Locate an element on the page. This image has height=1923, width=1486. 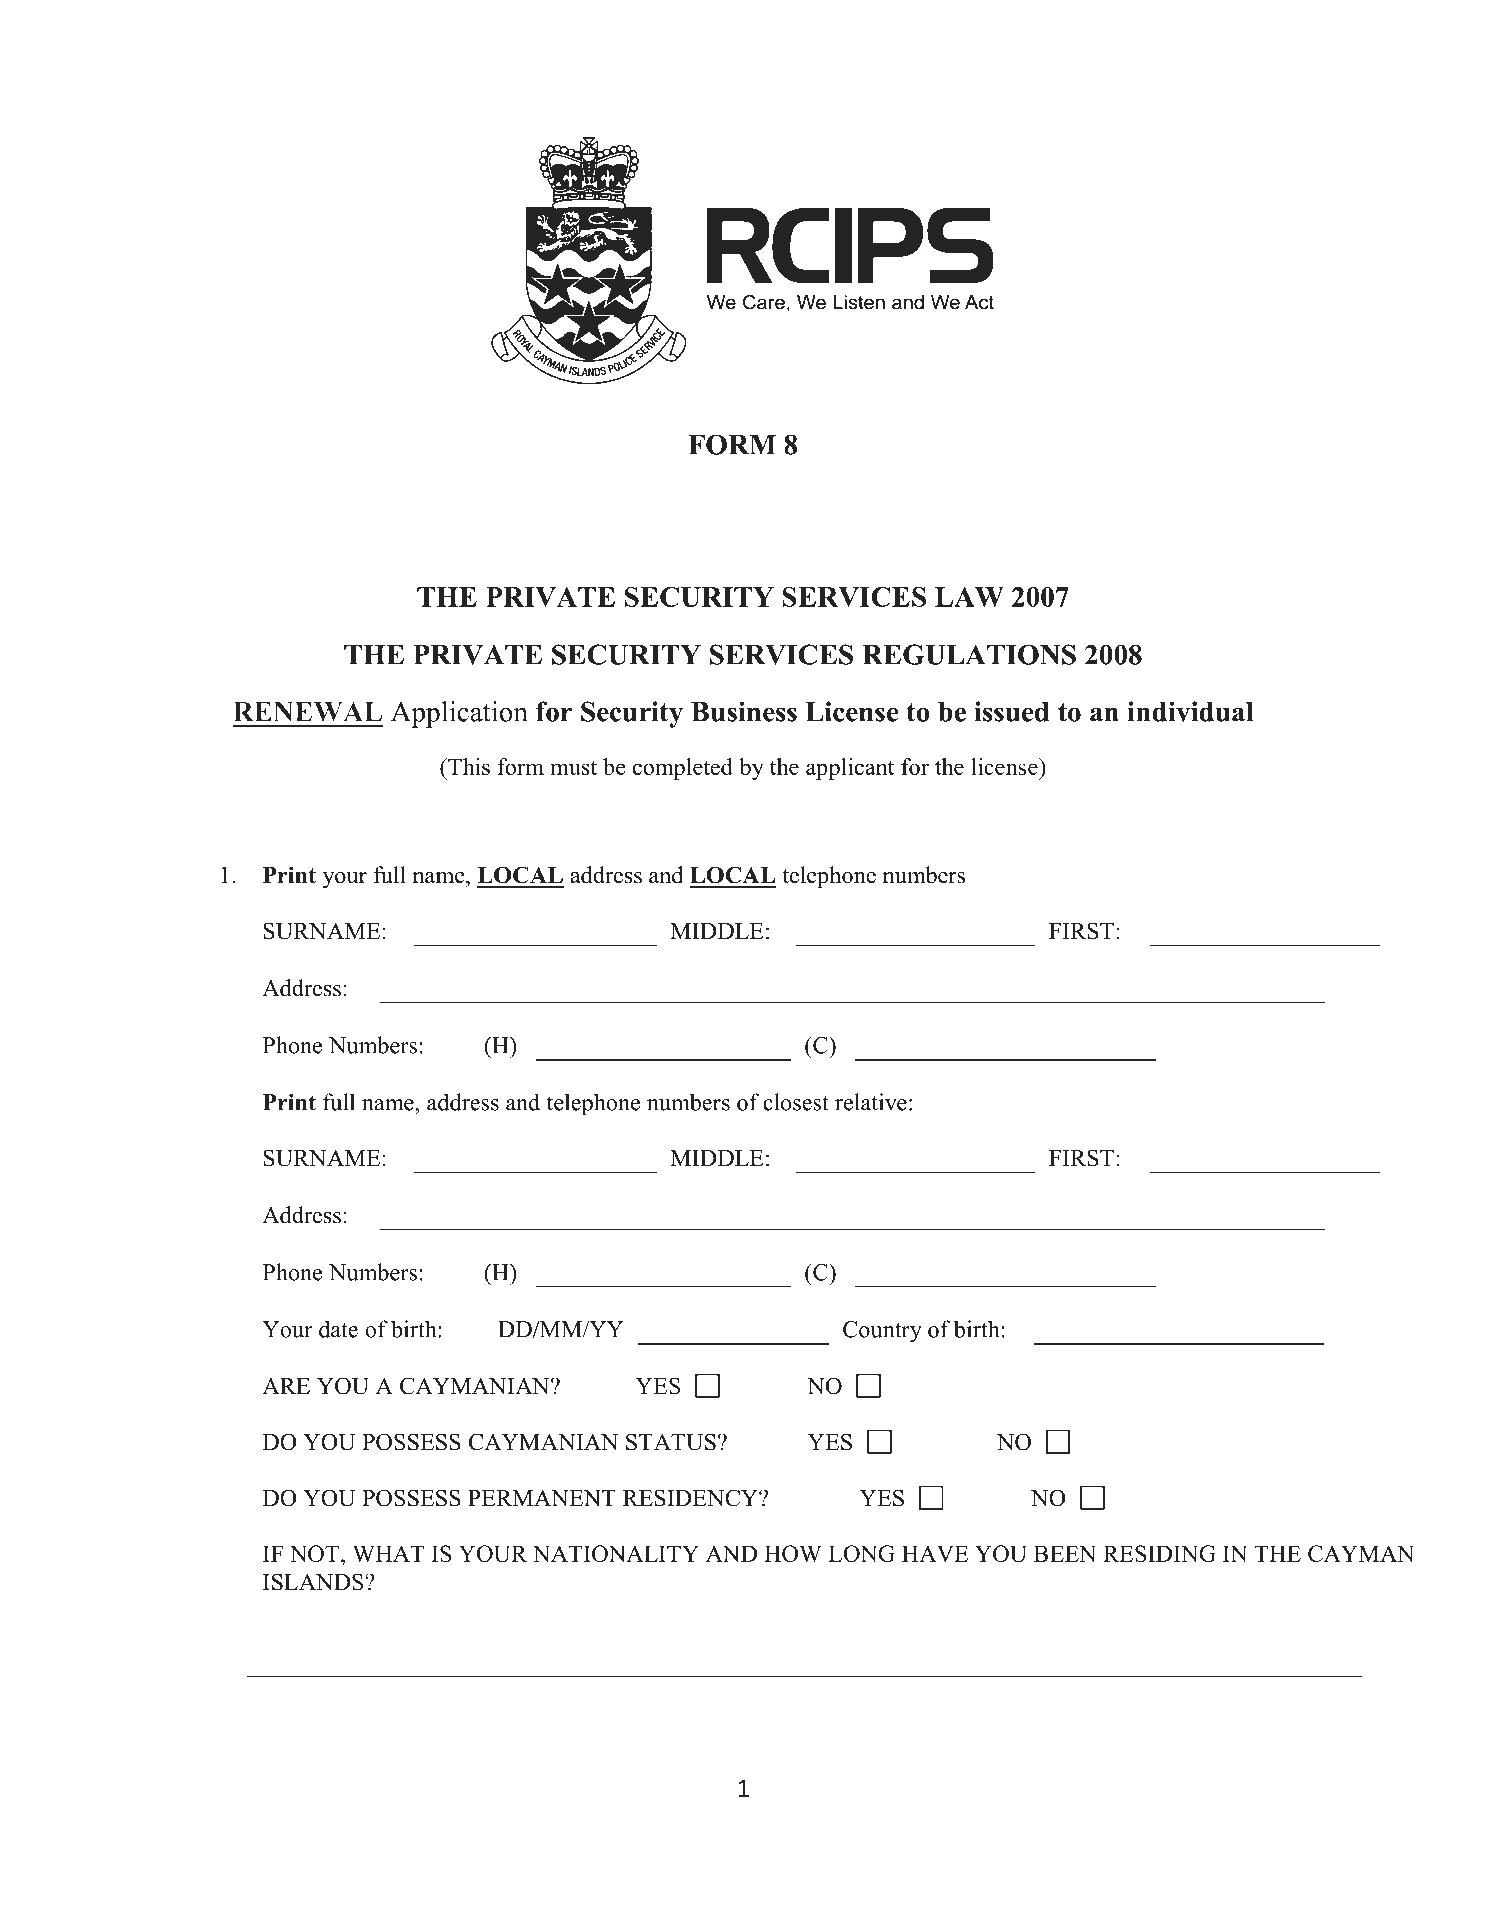
BEEN is located at coordinates (1065, 1553).
